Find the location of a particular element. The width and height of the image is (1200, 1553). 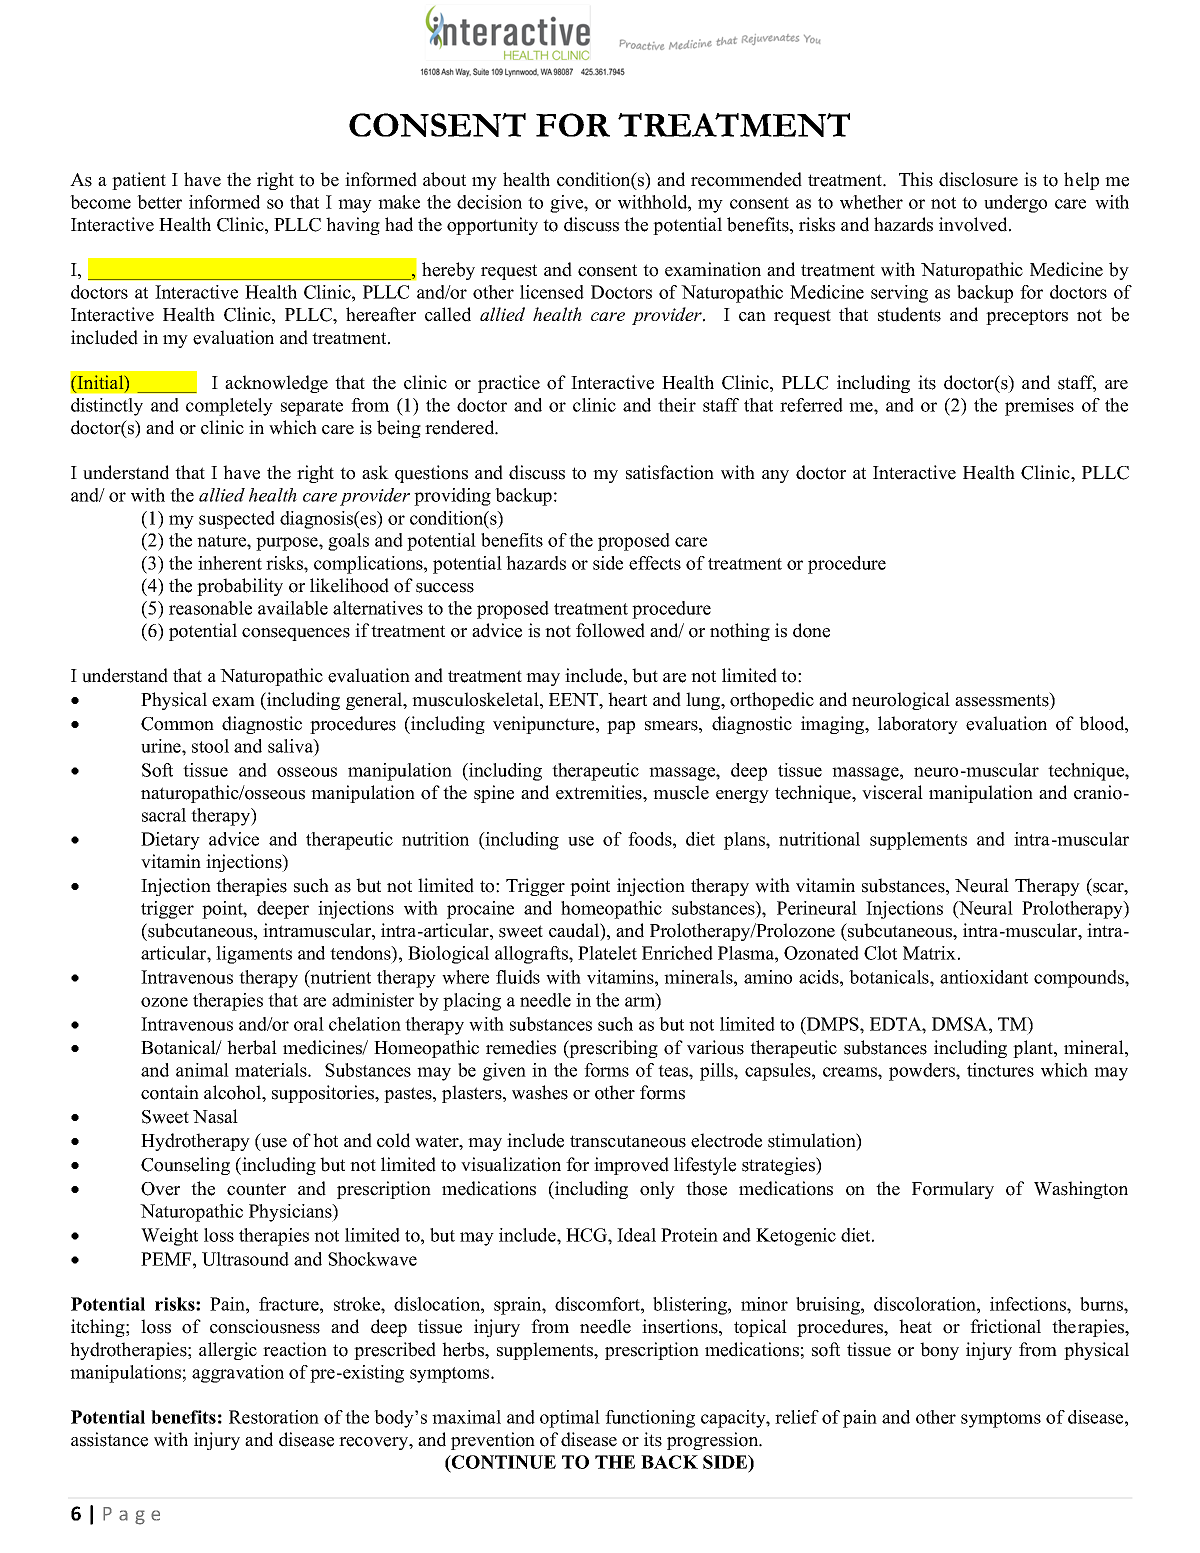

undergo is located at coordinates (1015, 204).
